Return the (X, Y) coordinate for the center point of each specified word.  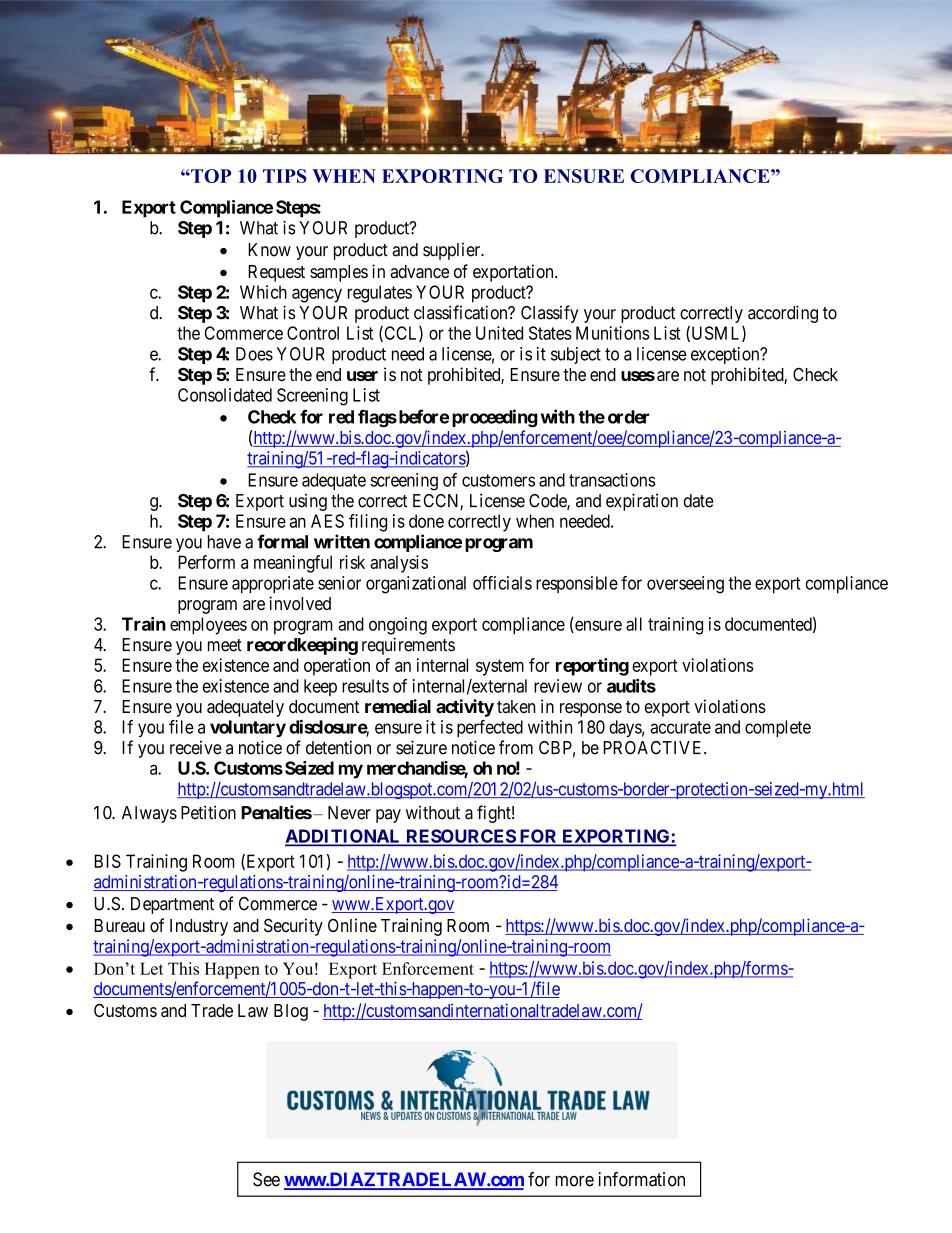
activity (465, 708)
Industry (199, 927)
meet (225, 645)
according (783, 314)
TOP (210, 176)
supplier (453, 251)
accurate (680, 727)
